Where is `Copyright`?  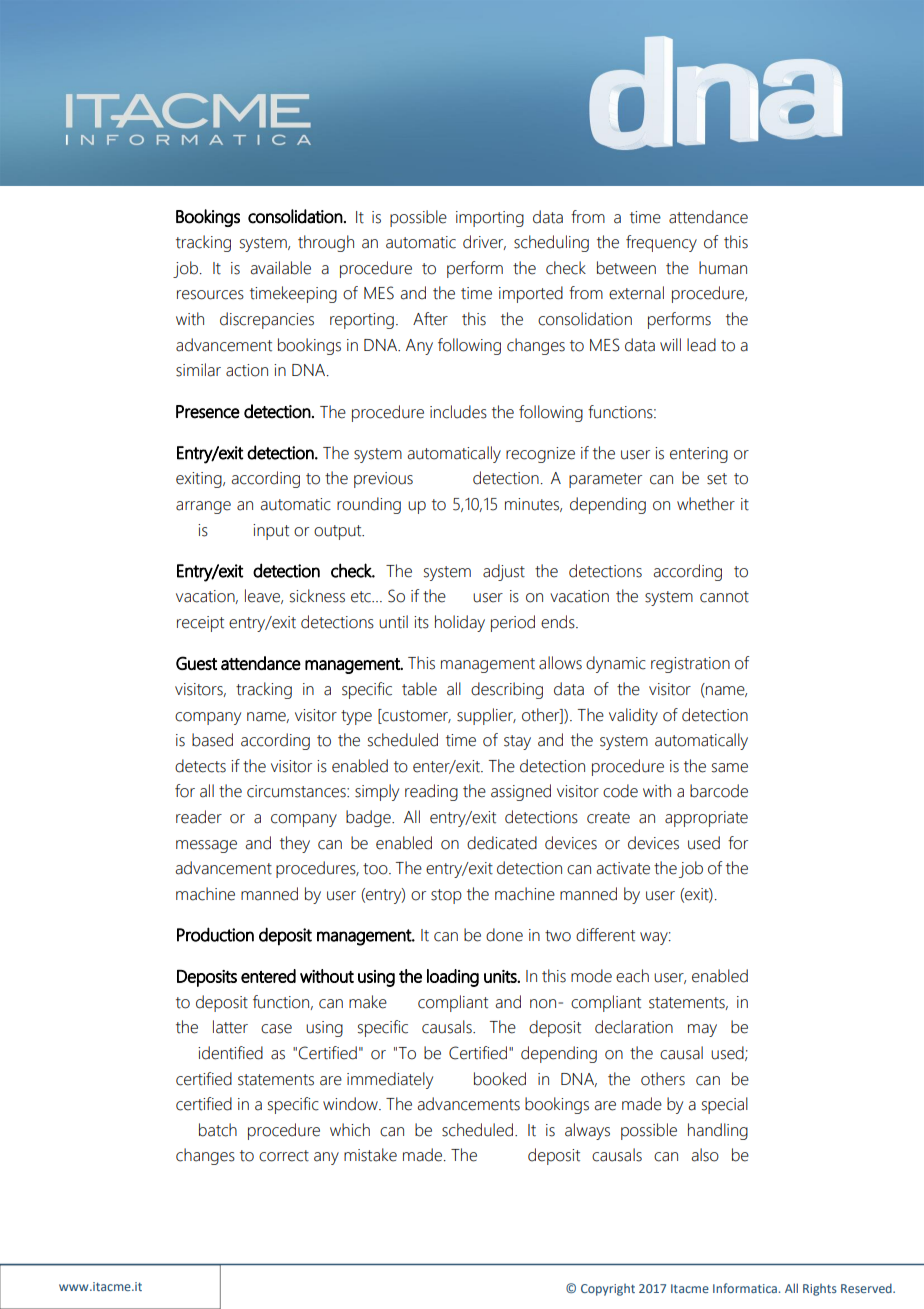
Copyright is located at coordinates (608, 1290).
